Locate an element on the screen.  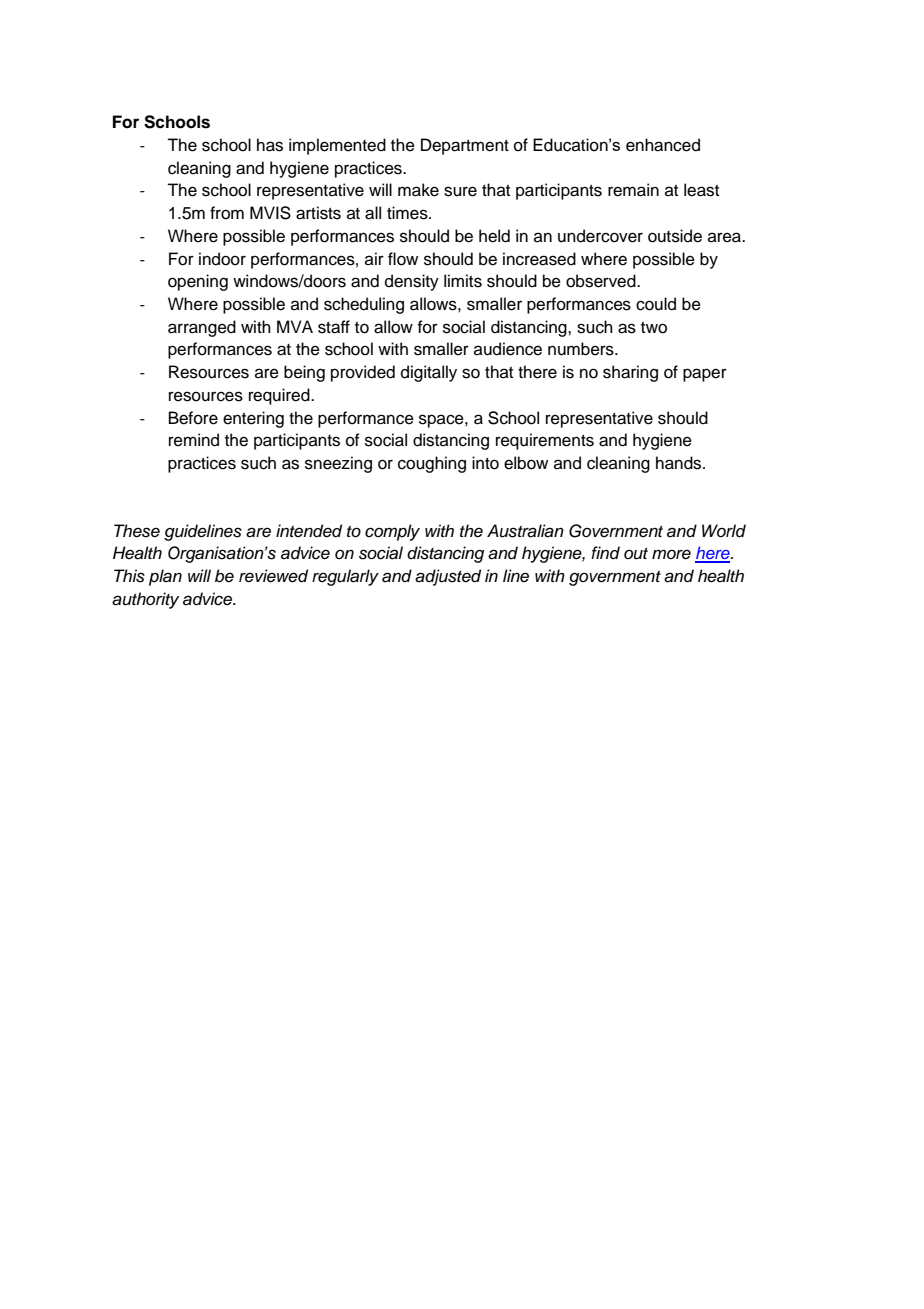
required is located at coordinates (280, 396).
